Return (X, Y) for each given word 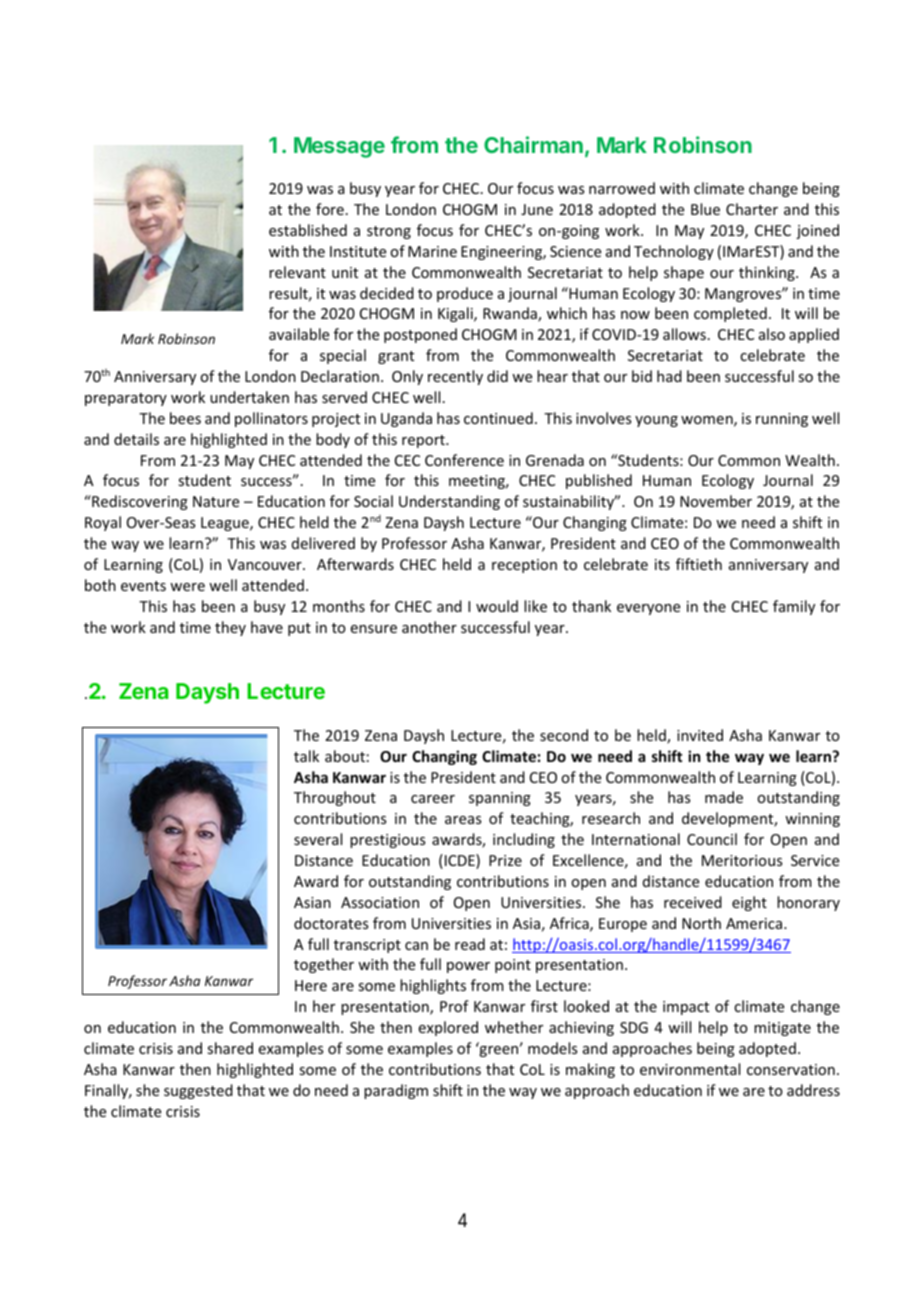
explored (448, 1028)
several (318, 839)
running (782, 420)
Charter (752, 209)
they (230, 628)
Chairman (533, 144)
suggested (198, 1091)
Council (712, 839)
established (308, 230)
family (794, 607)
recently (455, 377)
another (429, 627)
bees (185, 418)
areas (463, 820)
